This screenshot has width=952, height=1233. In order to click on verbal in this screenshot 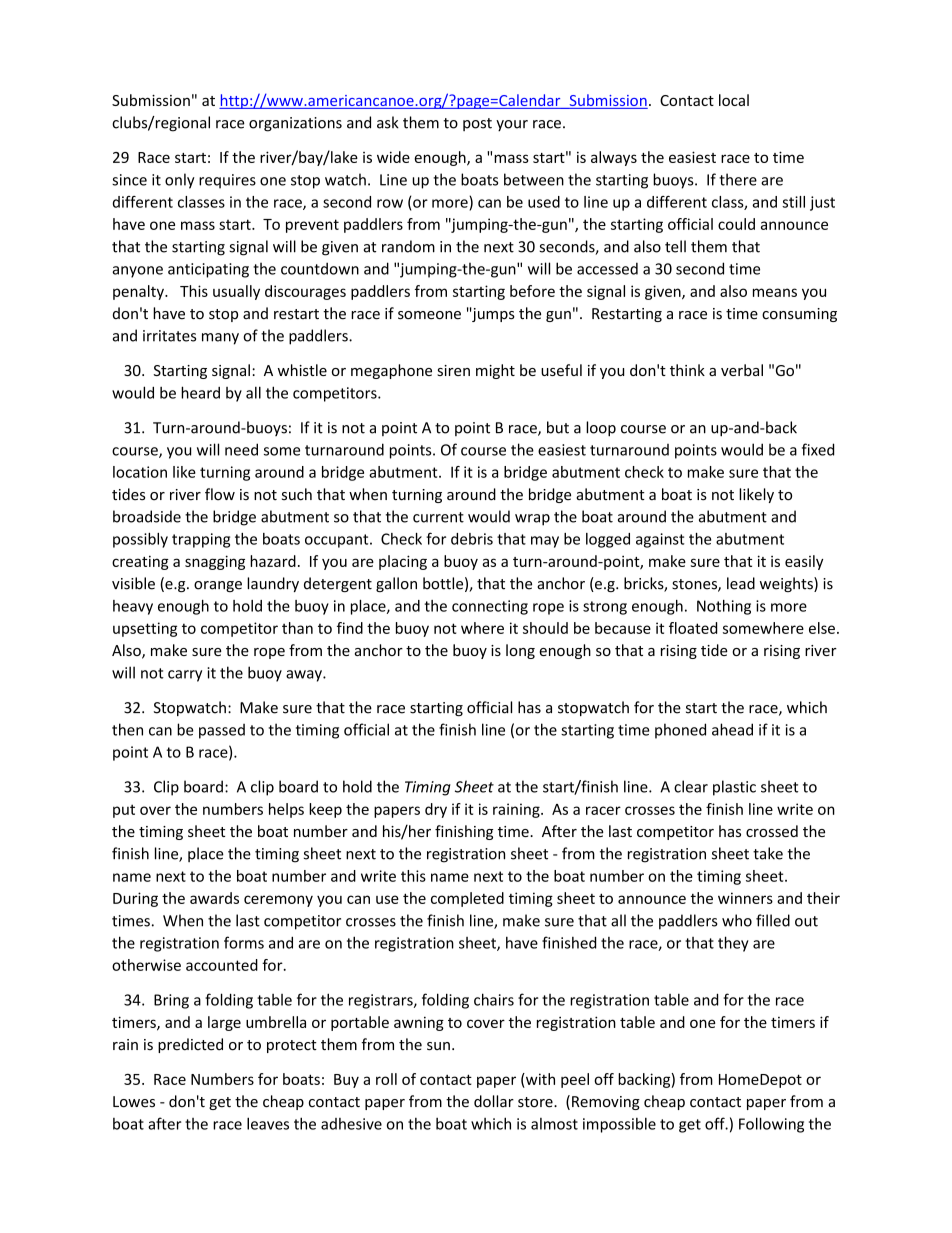, I will do `click(742, 370)`.
